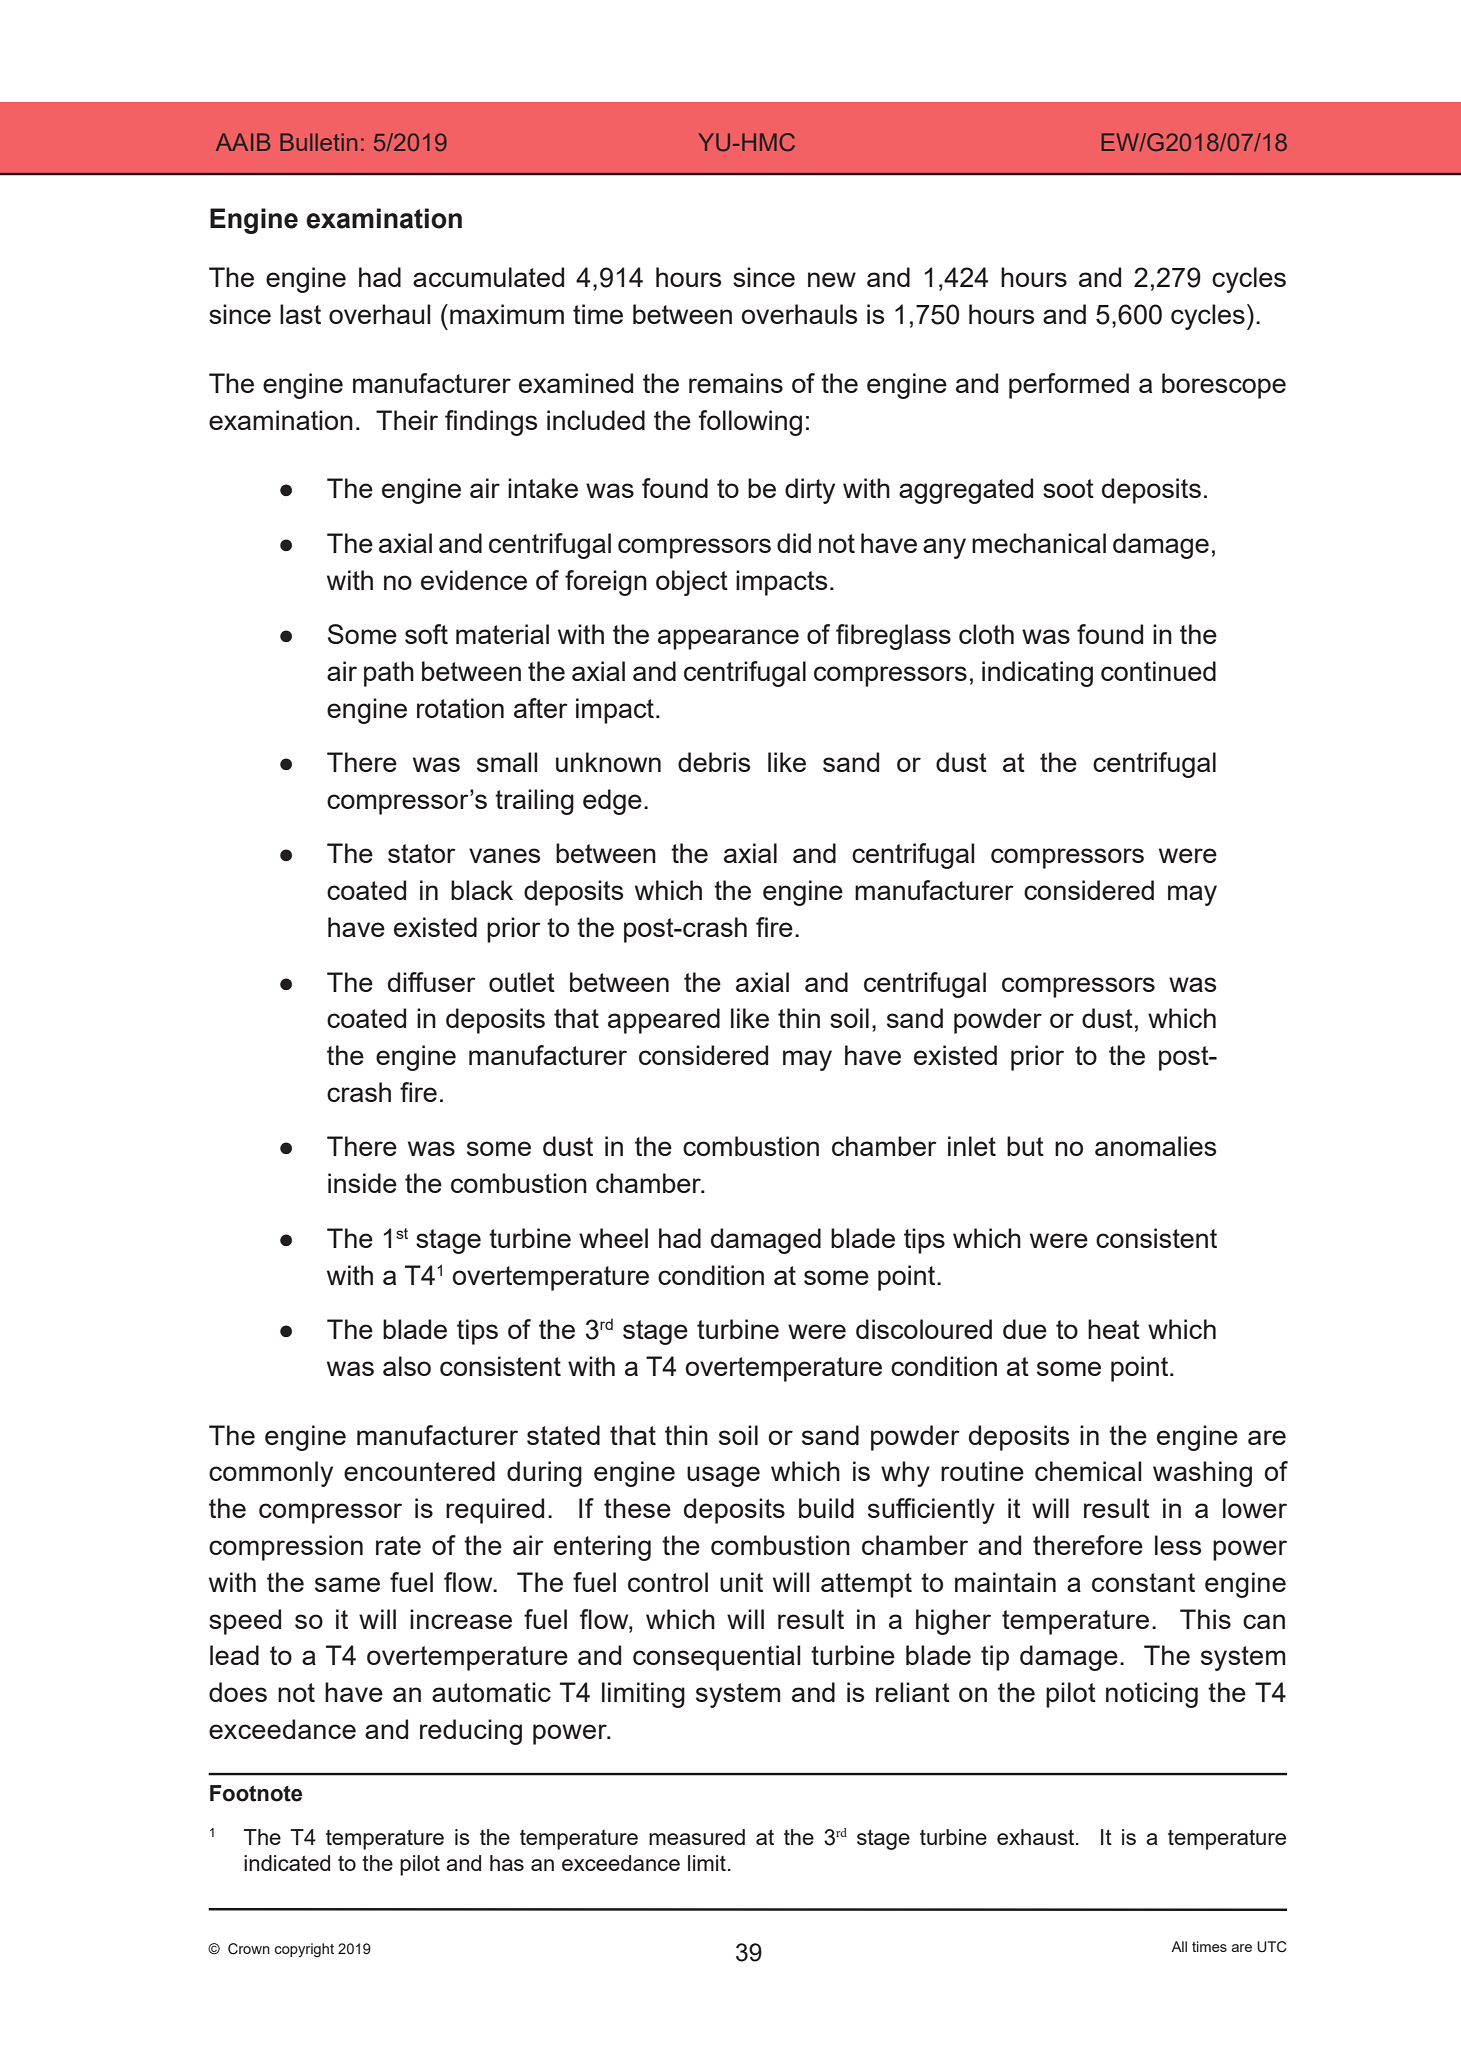 This screenshot has width=1461, height=2066. Describe the element at coordinates (432, 982) in the screenshot. I see `diffuser` at that location.
